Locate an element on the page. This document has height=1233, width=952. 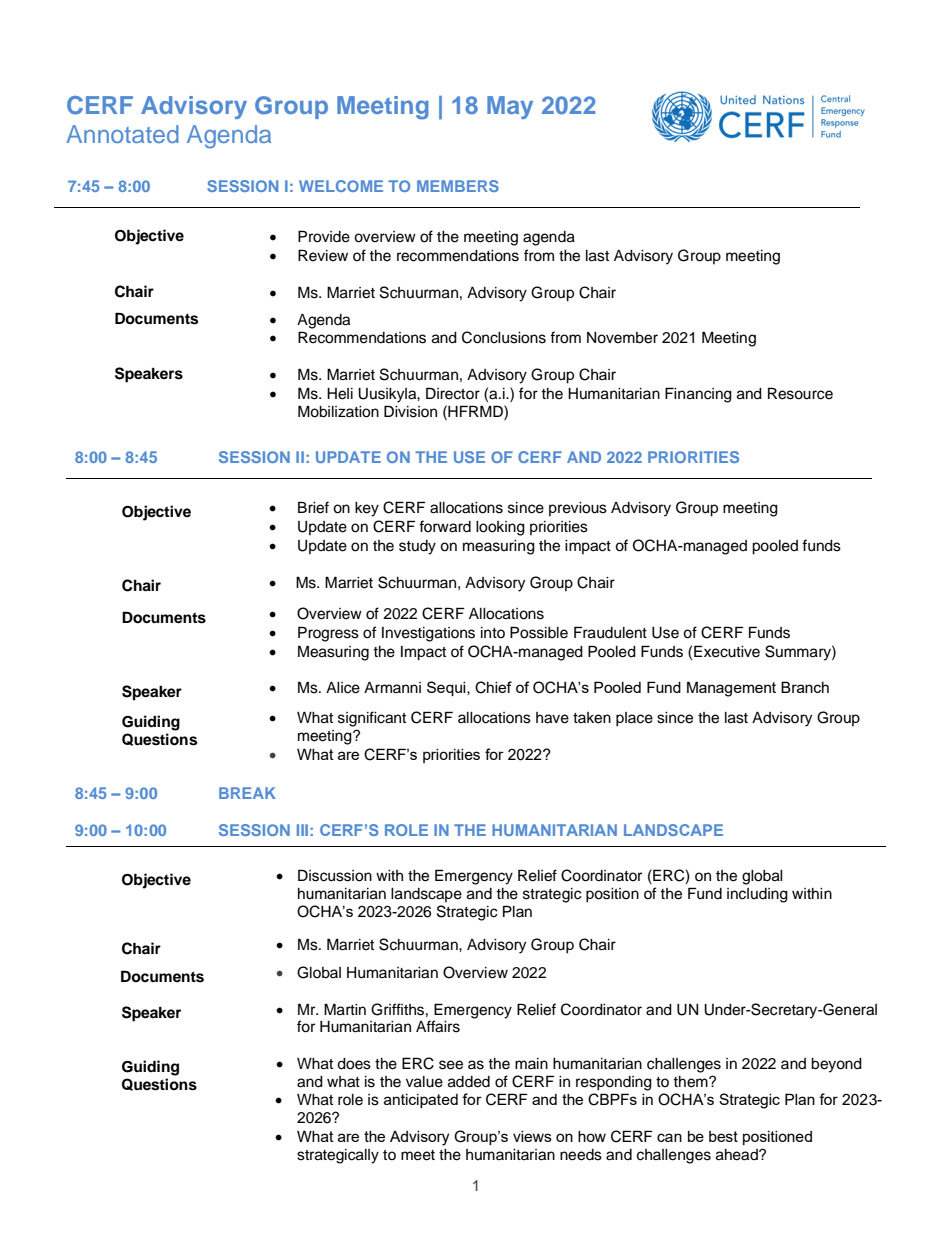
views is located at coordinates (532, 1136).
